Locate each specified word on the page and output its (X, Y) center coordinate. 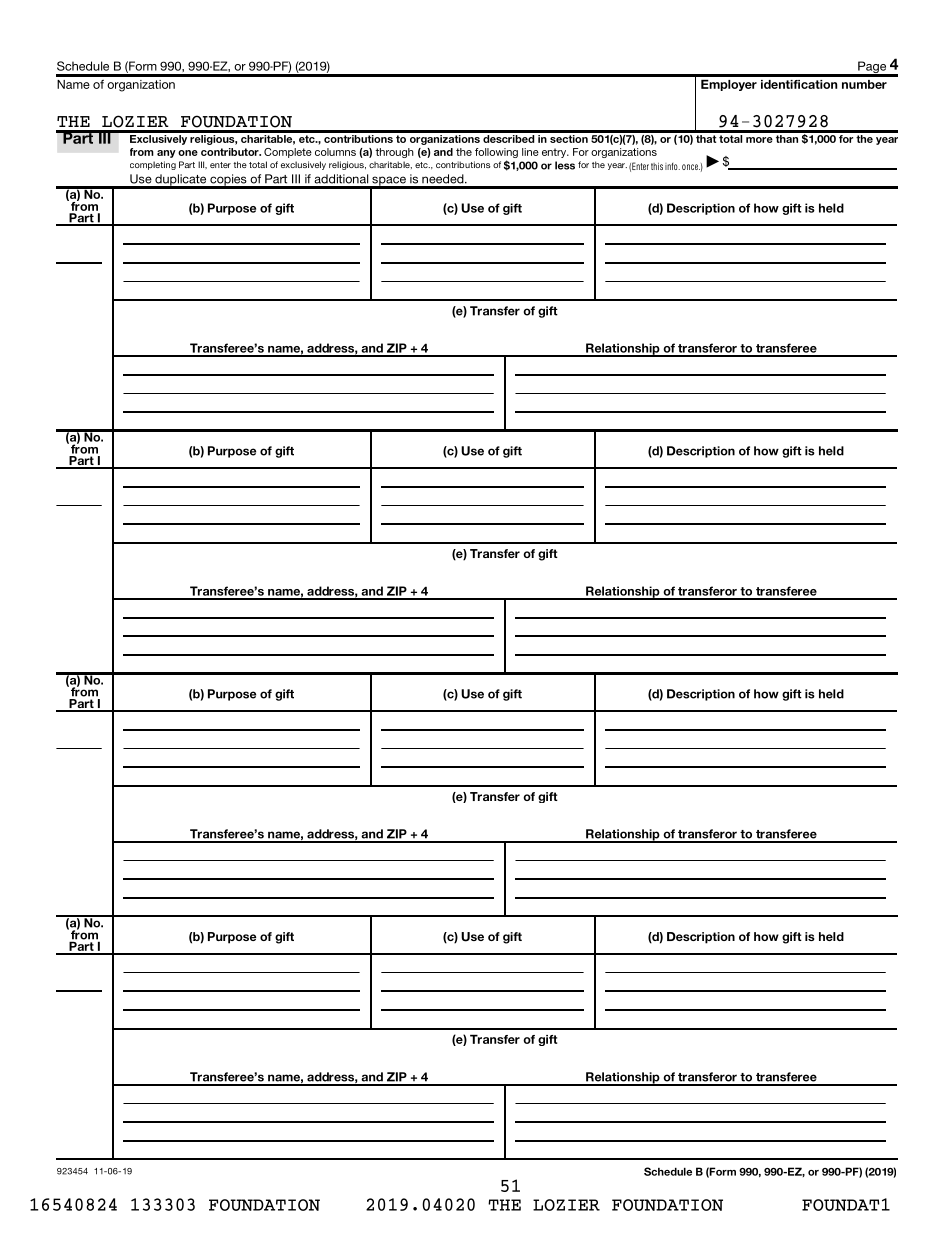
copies (228, 181)
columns (335, 152)
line (530, 152)
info (672, 166)
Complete (288, 153)
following (496, 154)
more (759, 140)
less (565, 165)
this (657, 166)
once (691, 167)
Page (872, 68)
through (394, 153)
